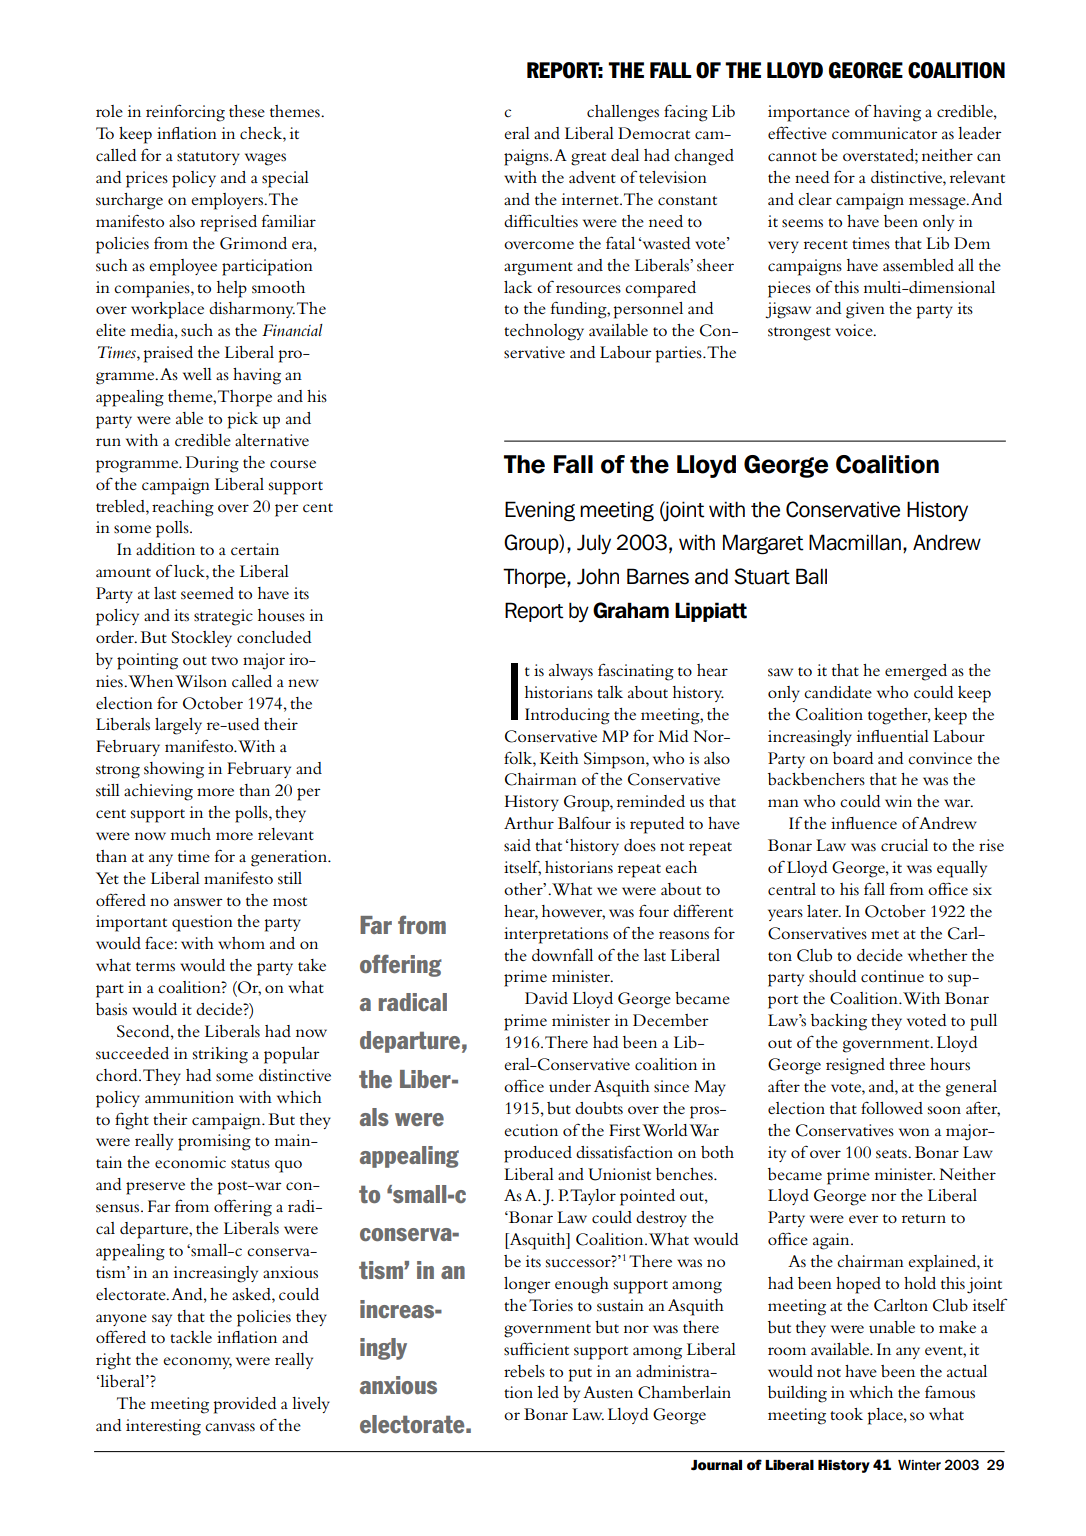  What do you see at coordinates (853, 758) in the image?
I see `board` at bounding box center [853, 758].
